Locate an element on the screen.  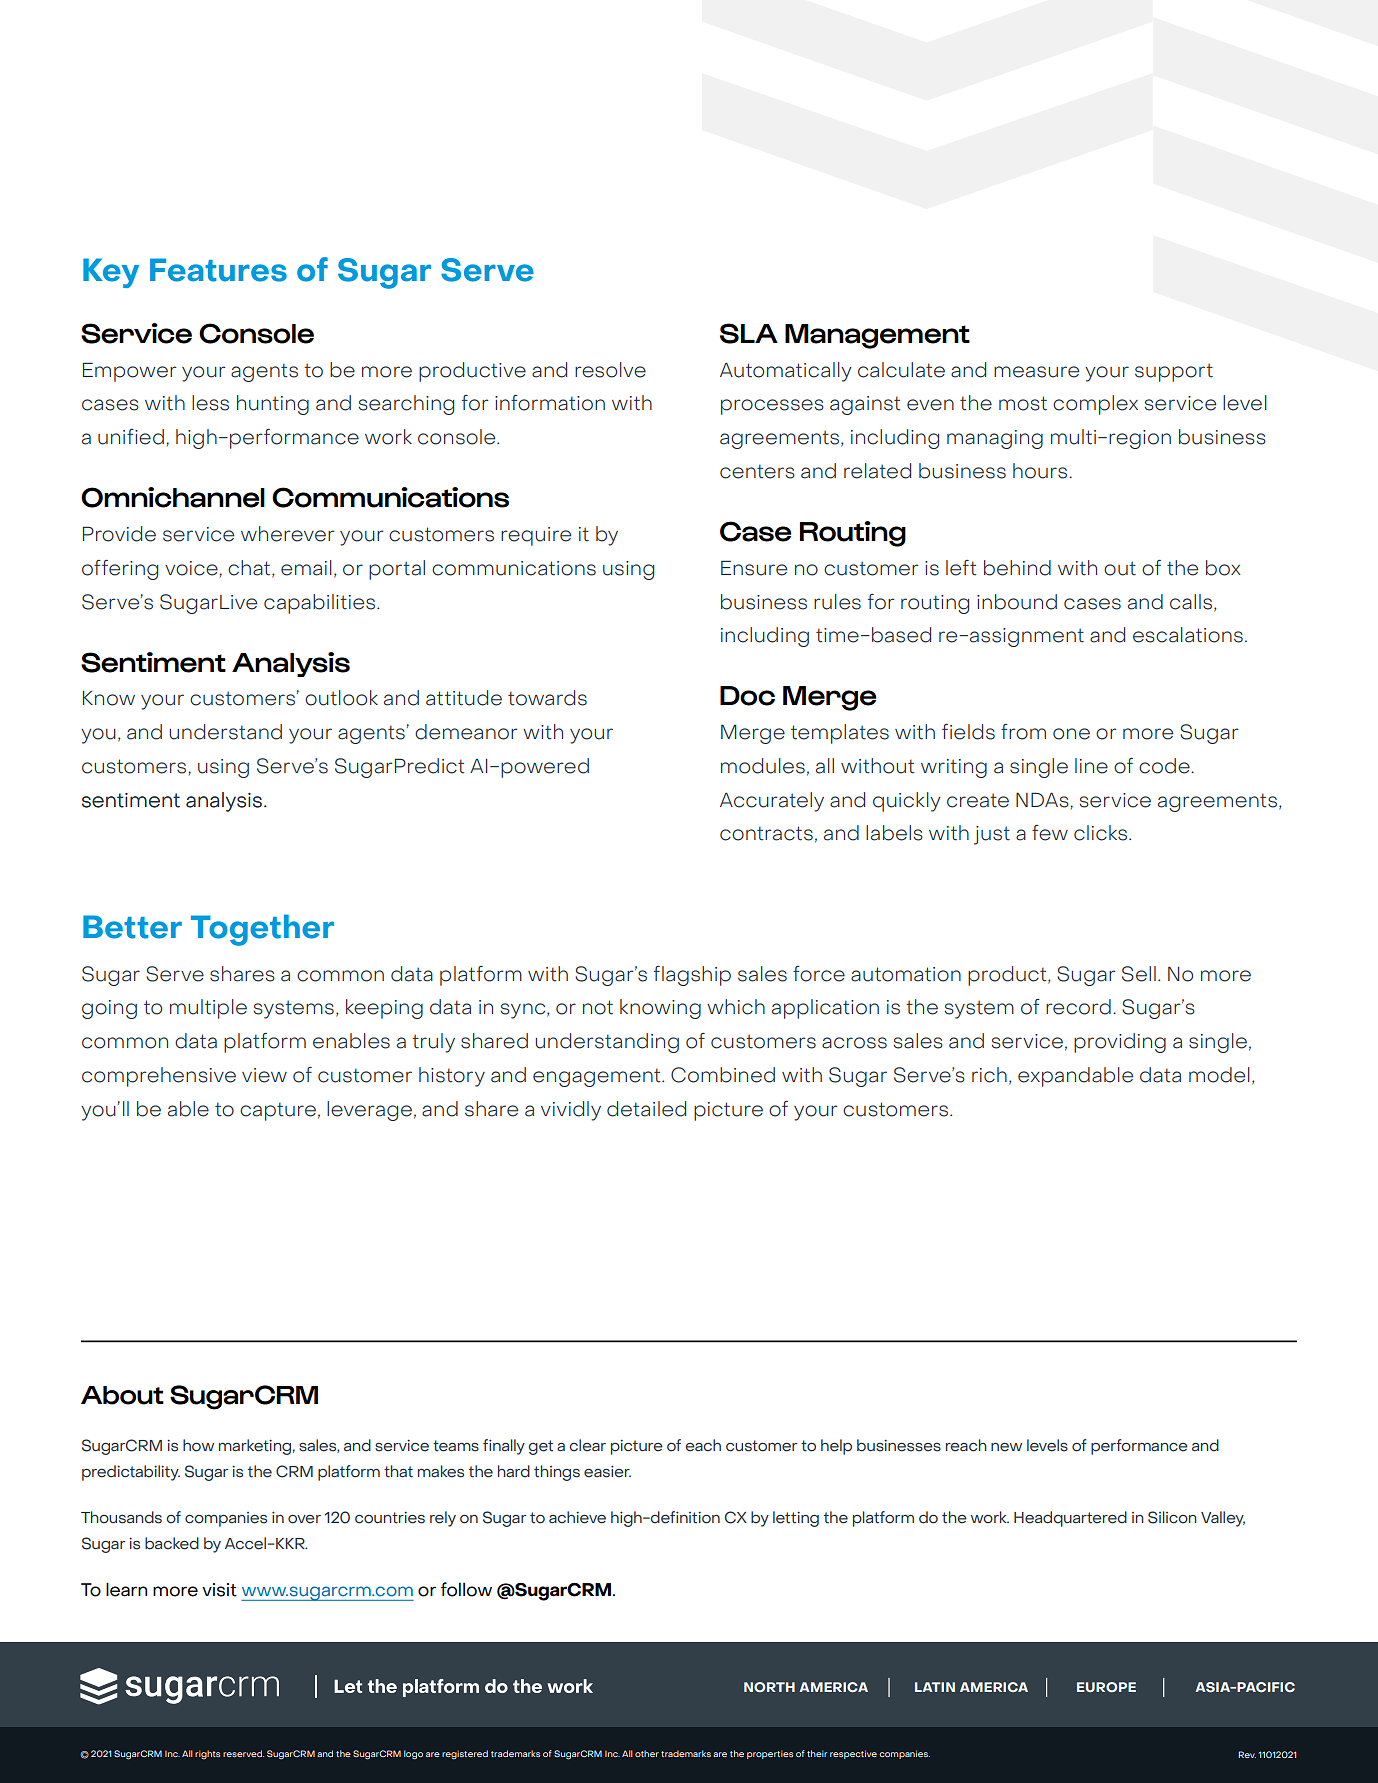
detailed is located at coordinates (646, 1109).
